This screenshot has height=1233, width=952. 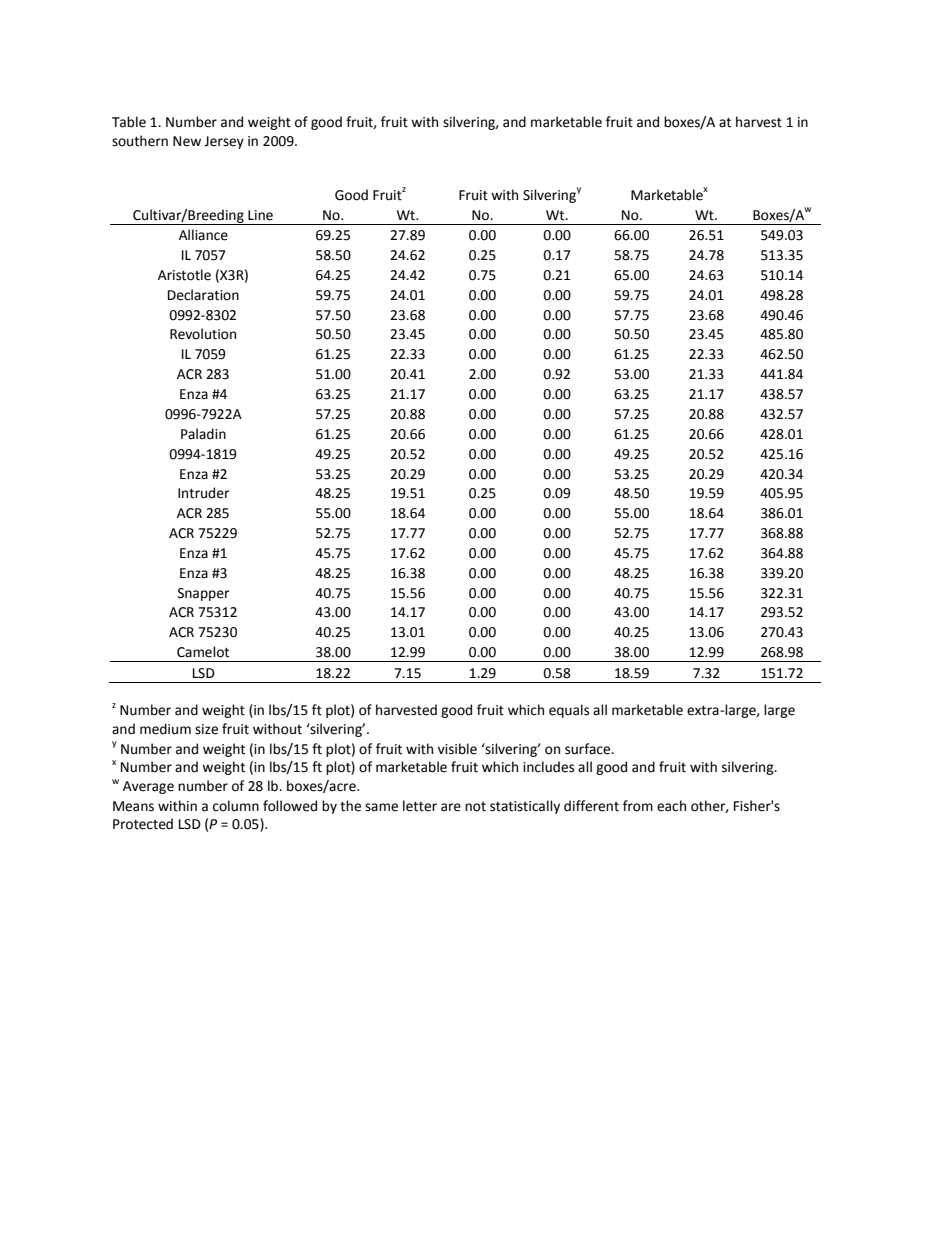 What do you see at coordinates (591, 806) in the screenshot?
I see `different` at bounding box center [591, 806].
